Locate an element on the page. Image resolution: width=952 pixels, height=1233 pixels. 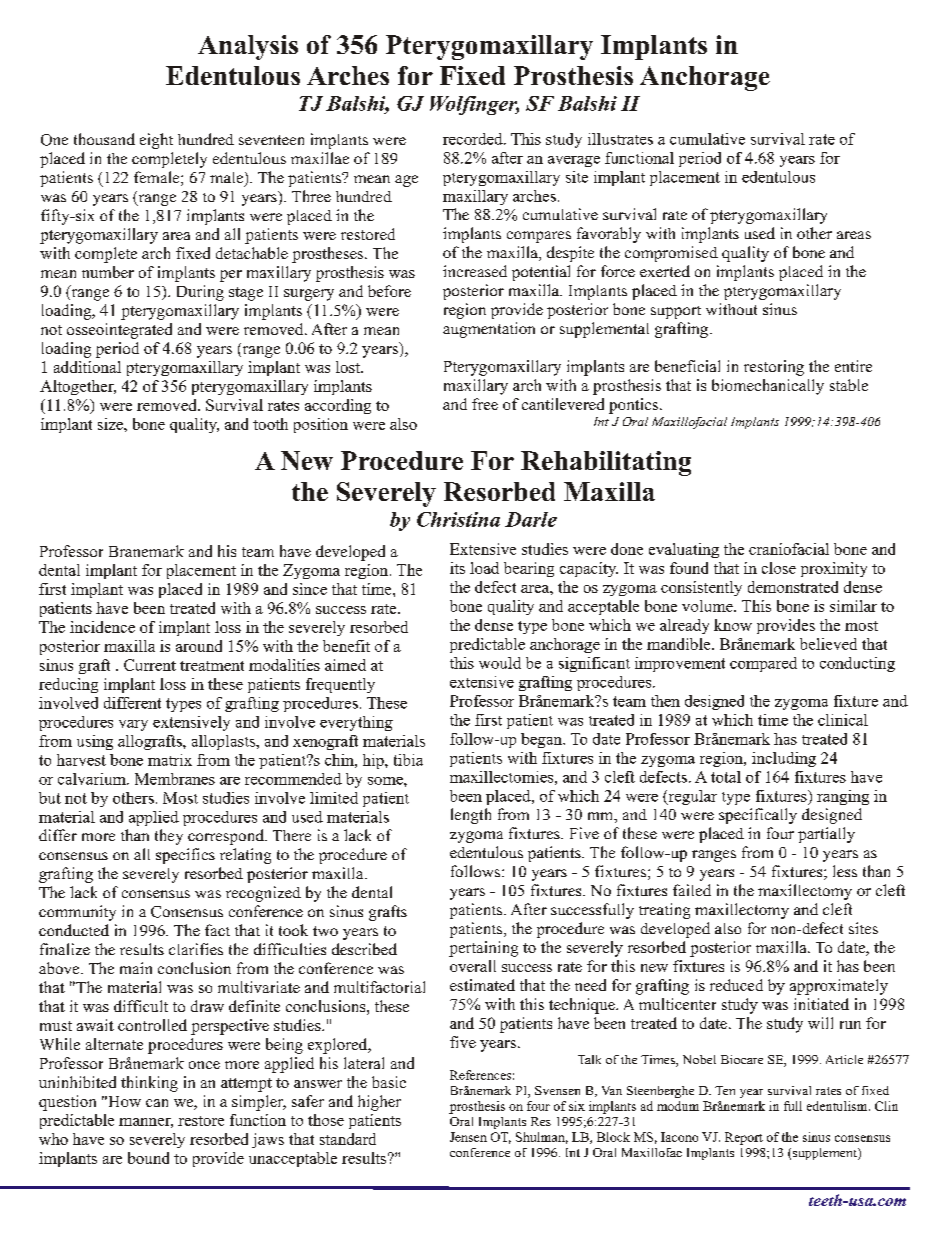
Membranes is located at coordinates (175, 779).
